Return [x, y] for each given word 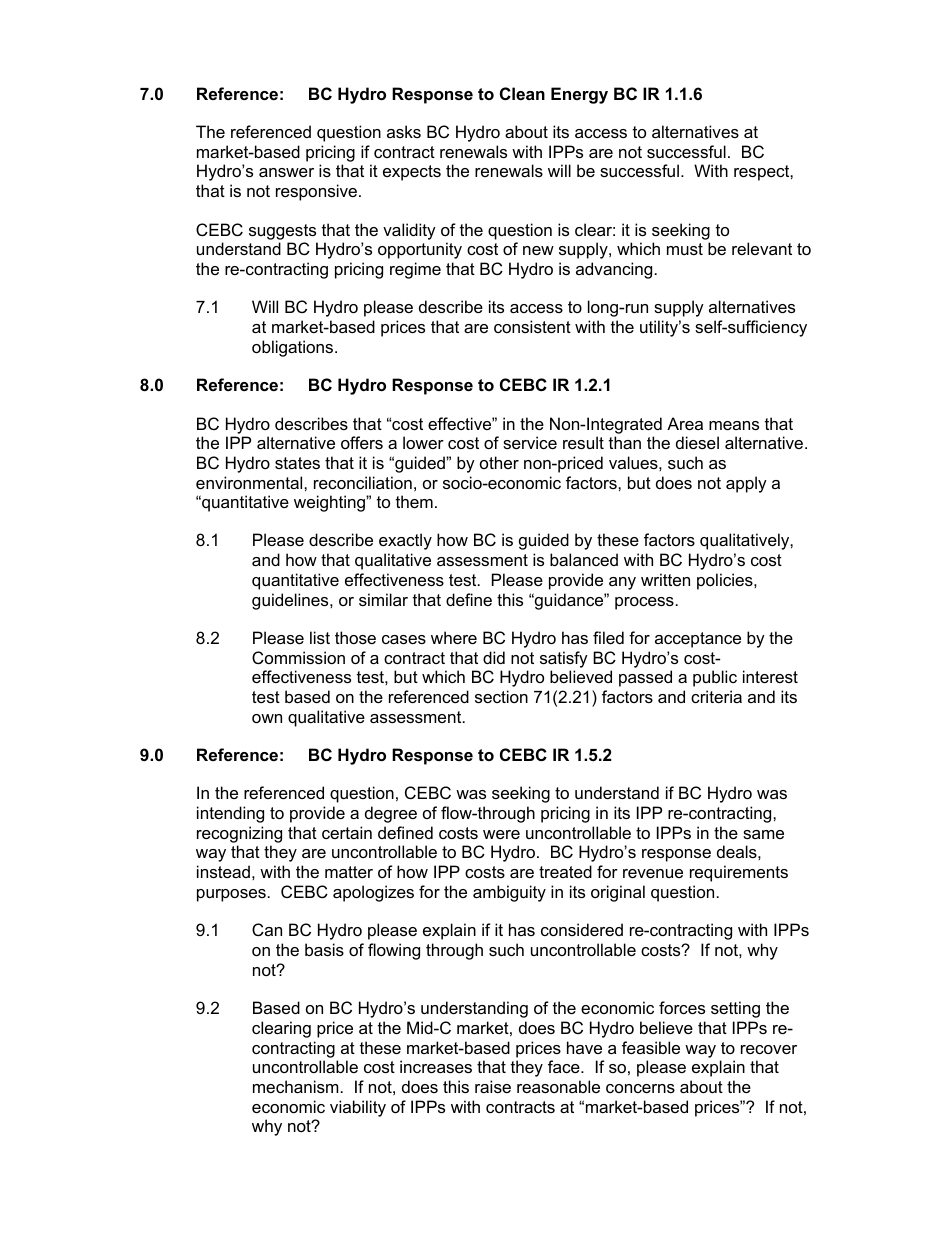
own [267, 718]
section [501, 696]
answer [286, 172]
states [297, 463]
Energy [579, 95]
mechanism [296, 1086]
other [499, 462]
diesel [697, 442]
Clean [522, 93]
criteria [716, 696]
